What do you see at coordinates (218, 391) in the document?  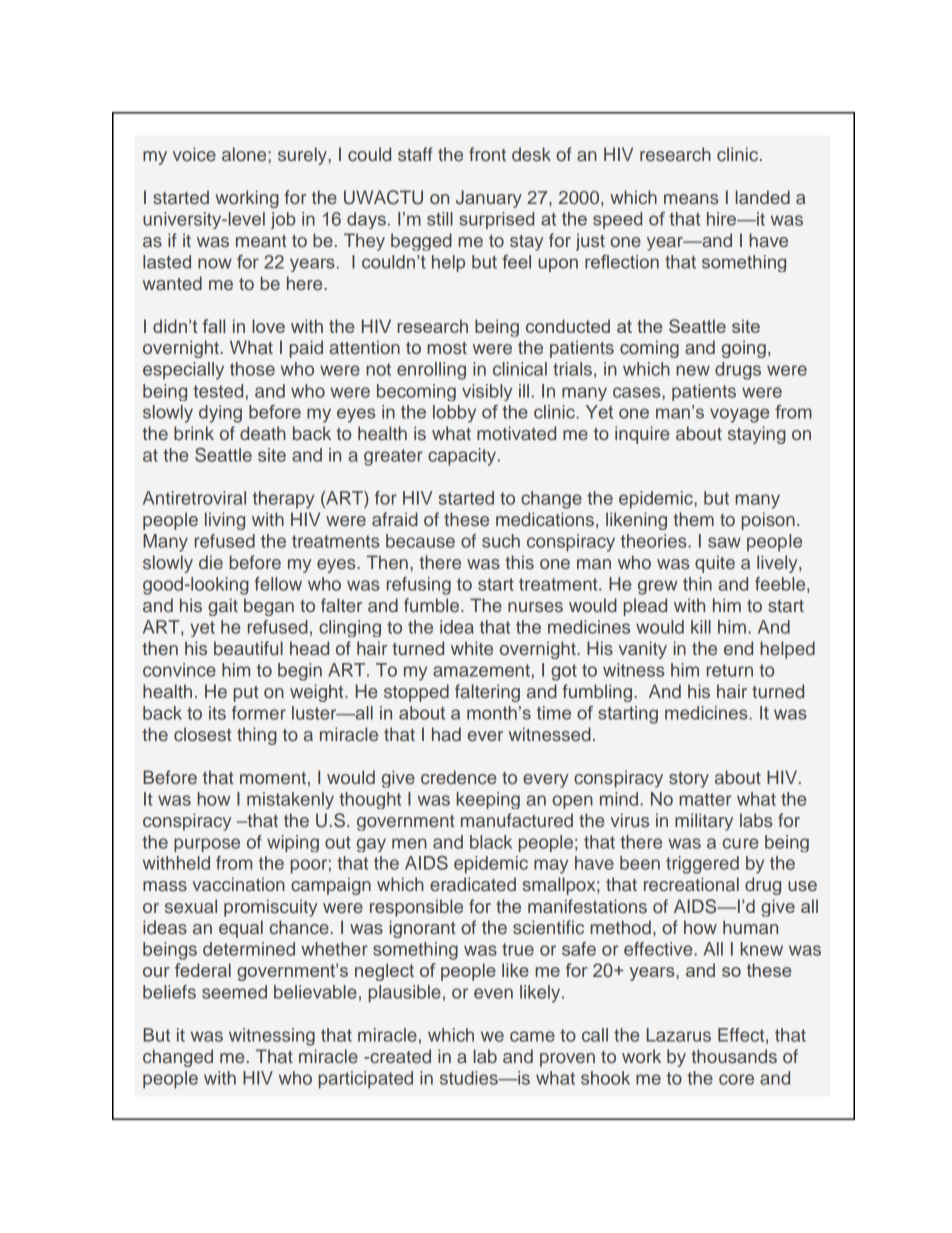 I see `tested` at bounding box center [218, 391].
